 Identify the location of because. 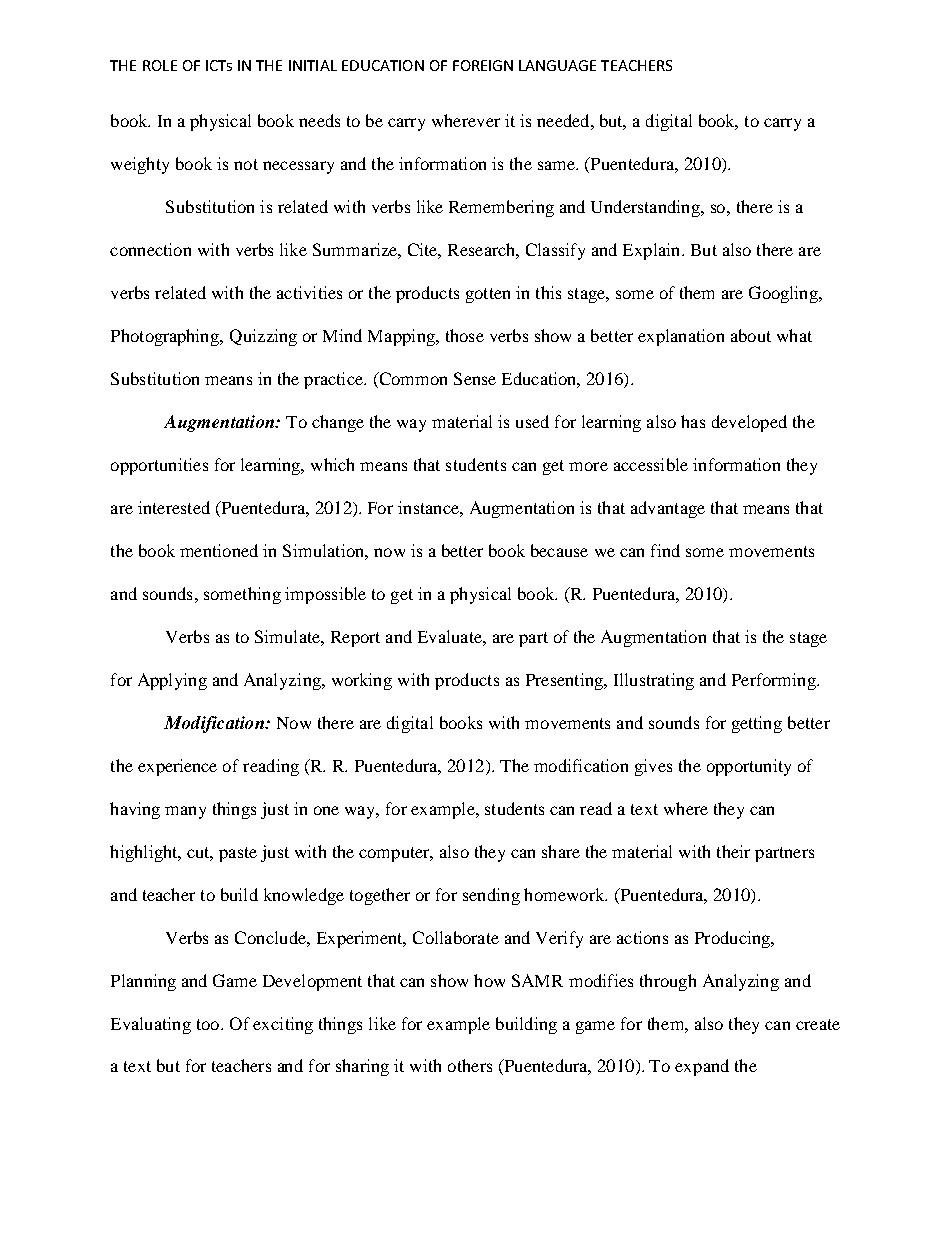
(559, 550).
